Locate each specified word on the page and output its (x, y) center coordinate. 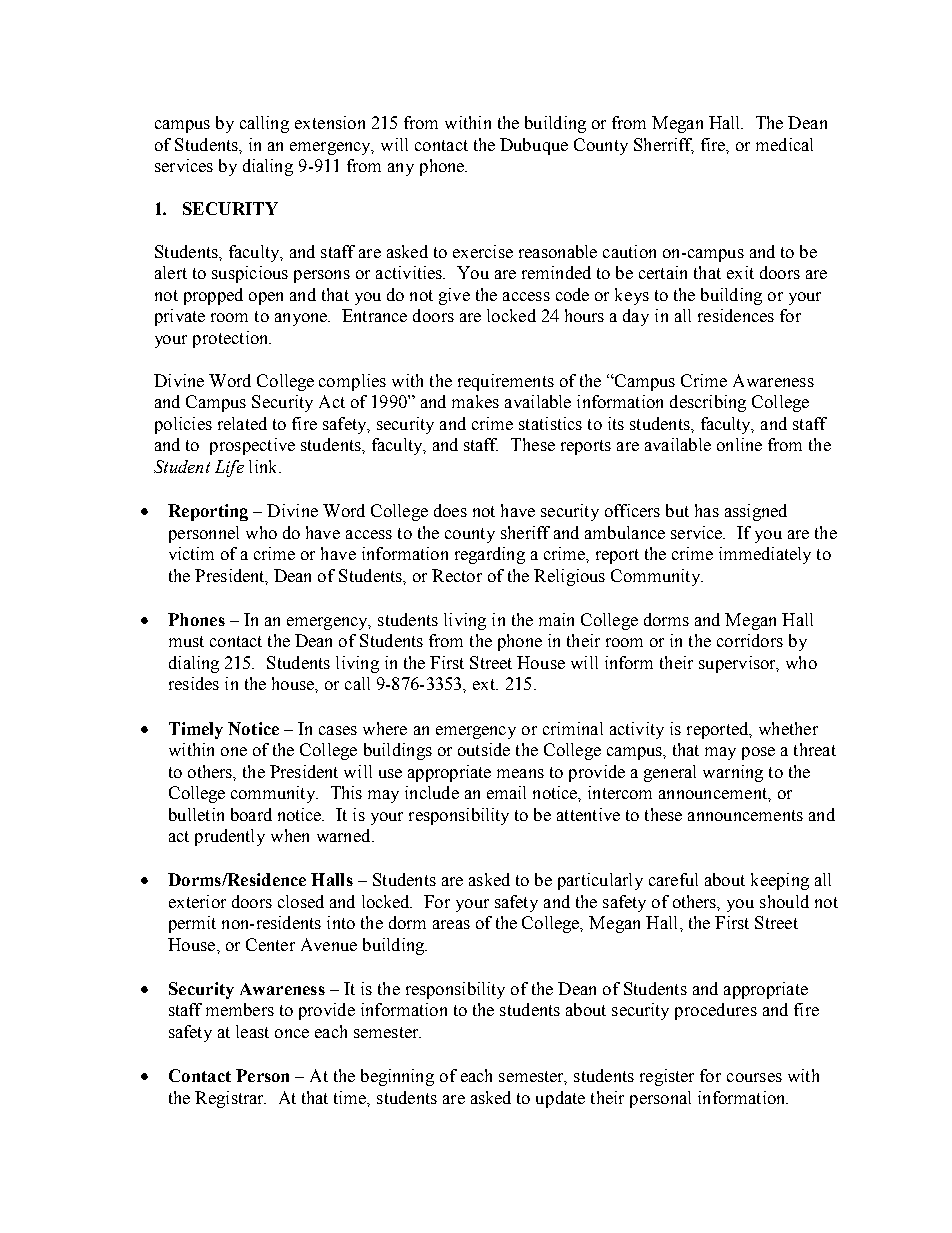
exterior (197, 901)
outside (484, 749)
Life (229, 468)
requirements (506, 382)
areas (451, 924)
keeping (780, 881)
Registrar (230, 1099)
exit (740, 272)
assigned (756, 512)
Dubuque (534, 146)
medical (784, 144)
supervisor (738, 664)
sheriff (525, 532)
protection (232, 339)
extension (330, 122)
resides (194, 683)
